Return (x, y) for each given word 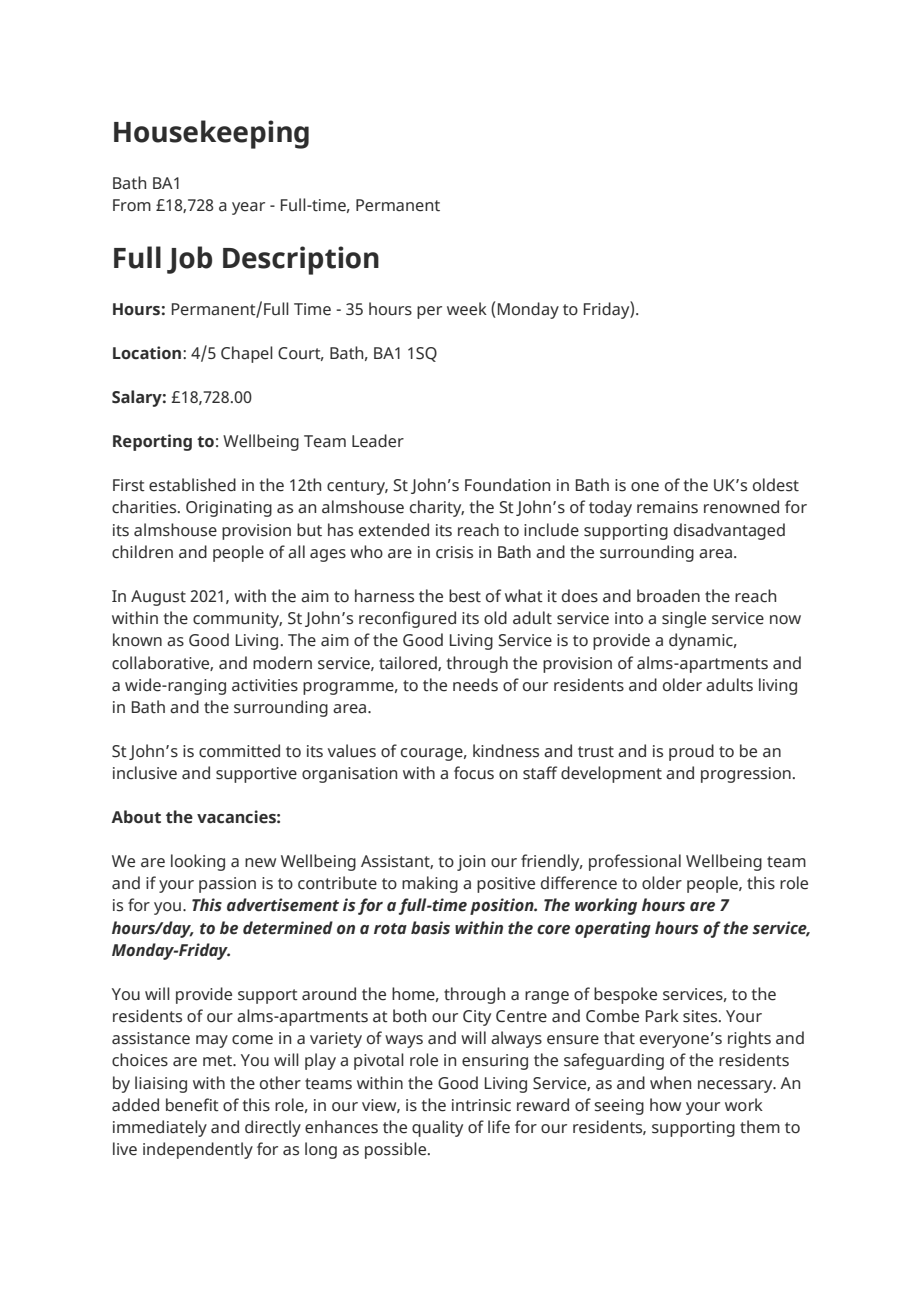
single (684, 619)
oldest (776, 485)
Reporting (152, 442)
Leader (378, 441)
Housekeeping (211, 134)
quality (437, 1128)
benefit (192, 1105)
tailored (409, 663)
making (430, 884)
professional (635, 862)
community (237, 620)
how (665, 1104)
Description (301, 260)
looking (198, 862)
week (467, 309)
